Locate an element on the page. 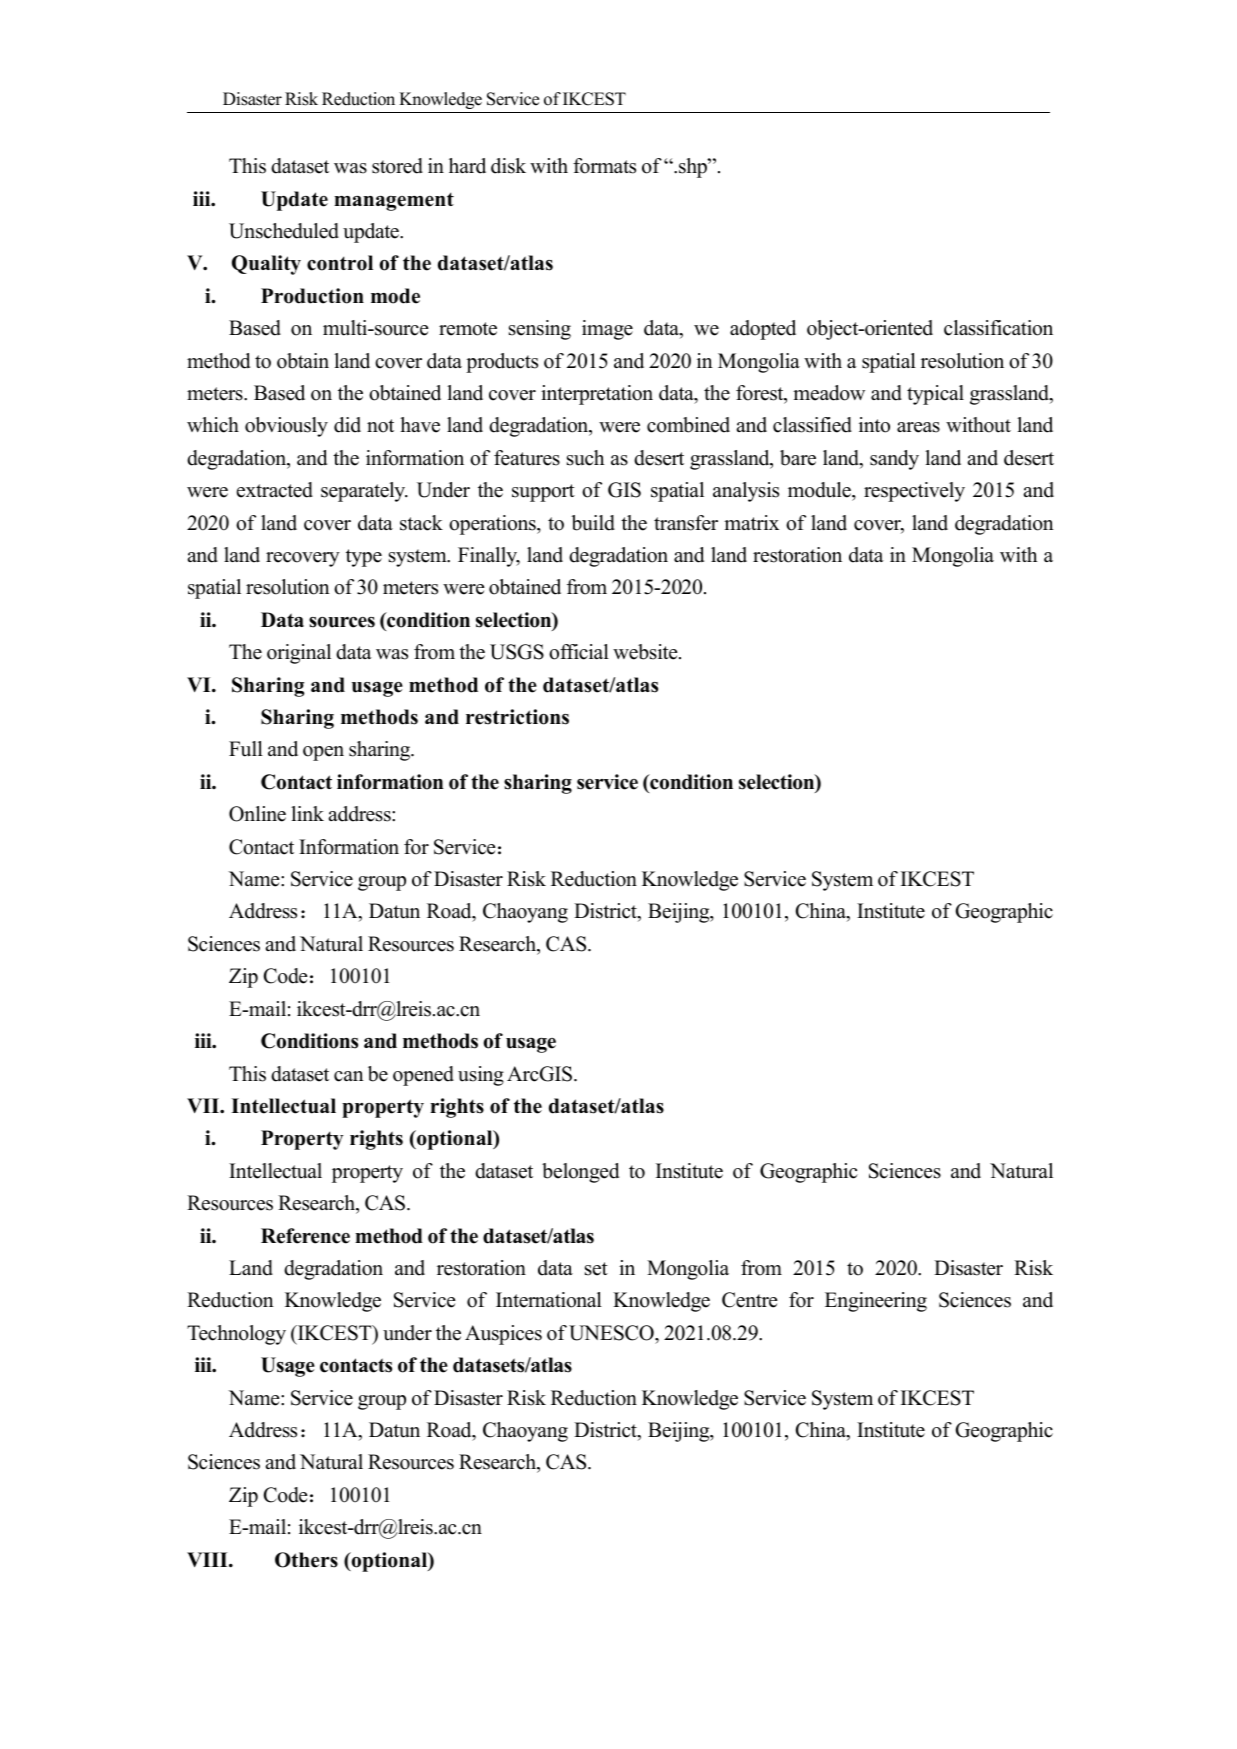 The height and width of the document is (1749, 1237). Unscheduled is located at coordinates (284, 231).
